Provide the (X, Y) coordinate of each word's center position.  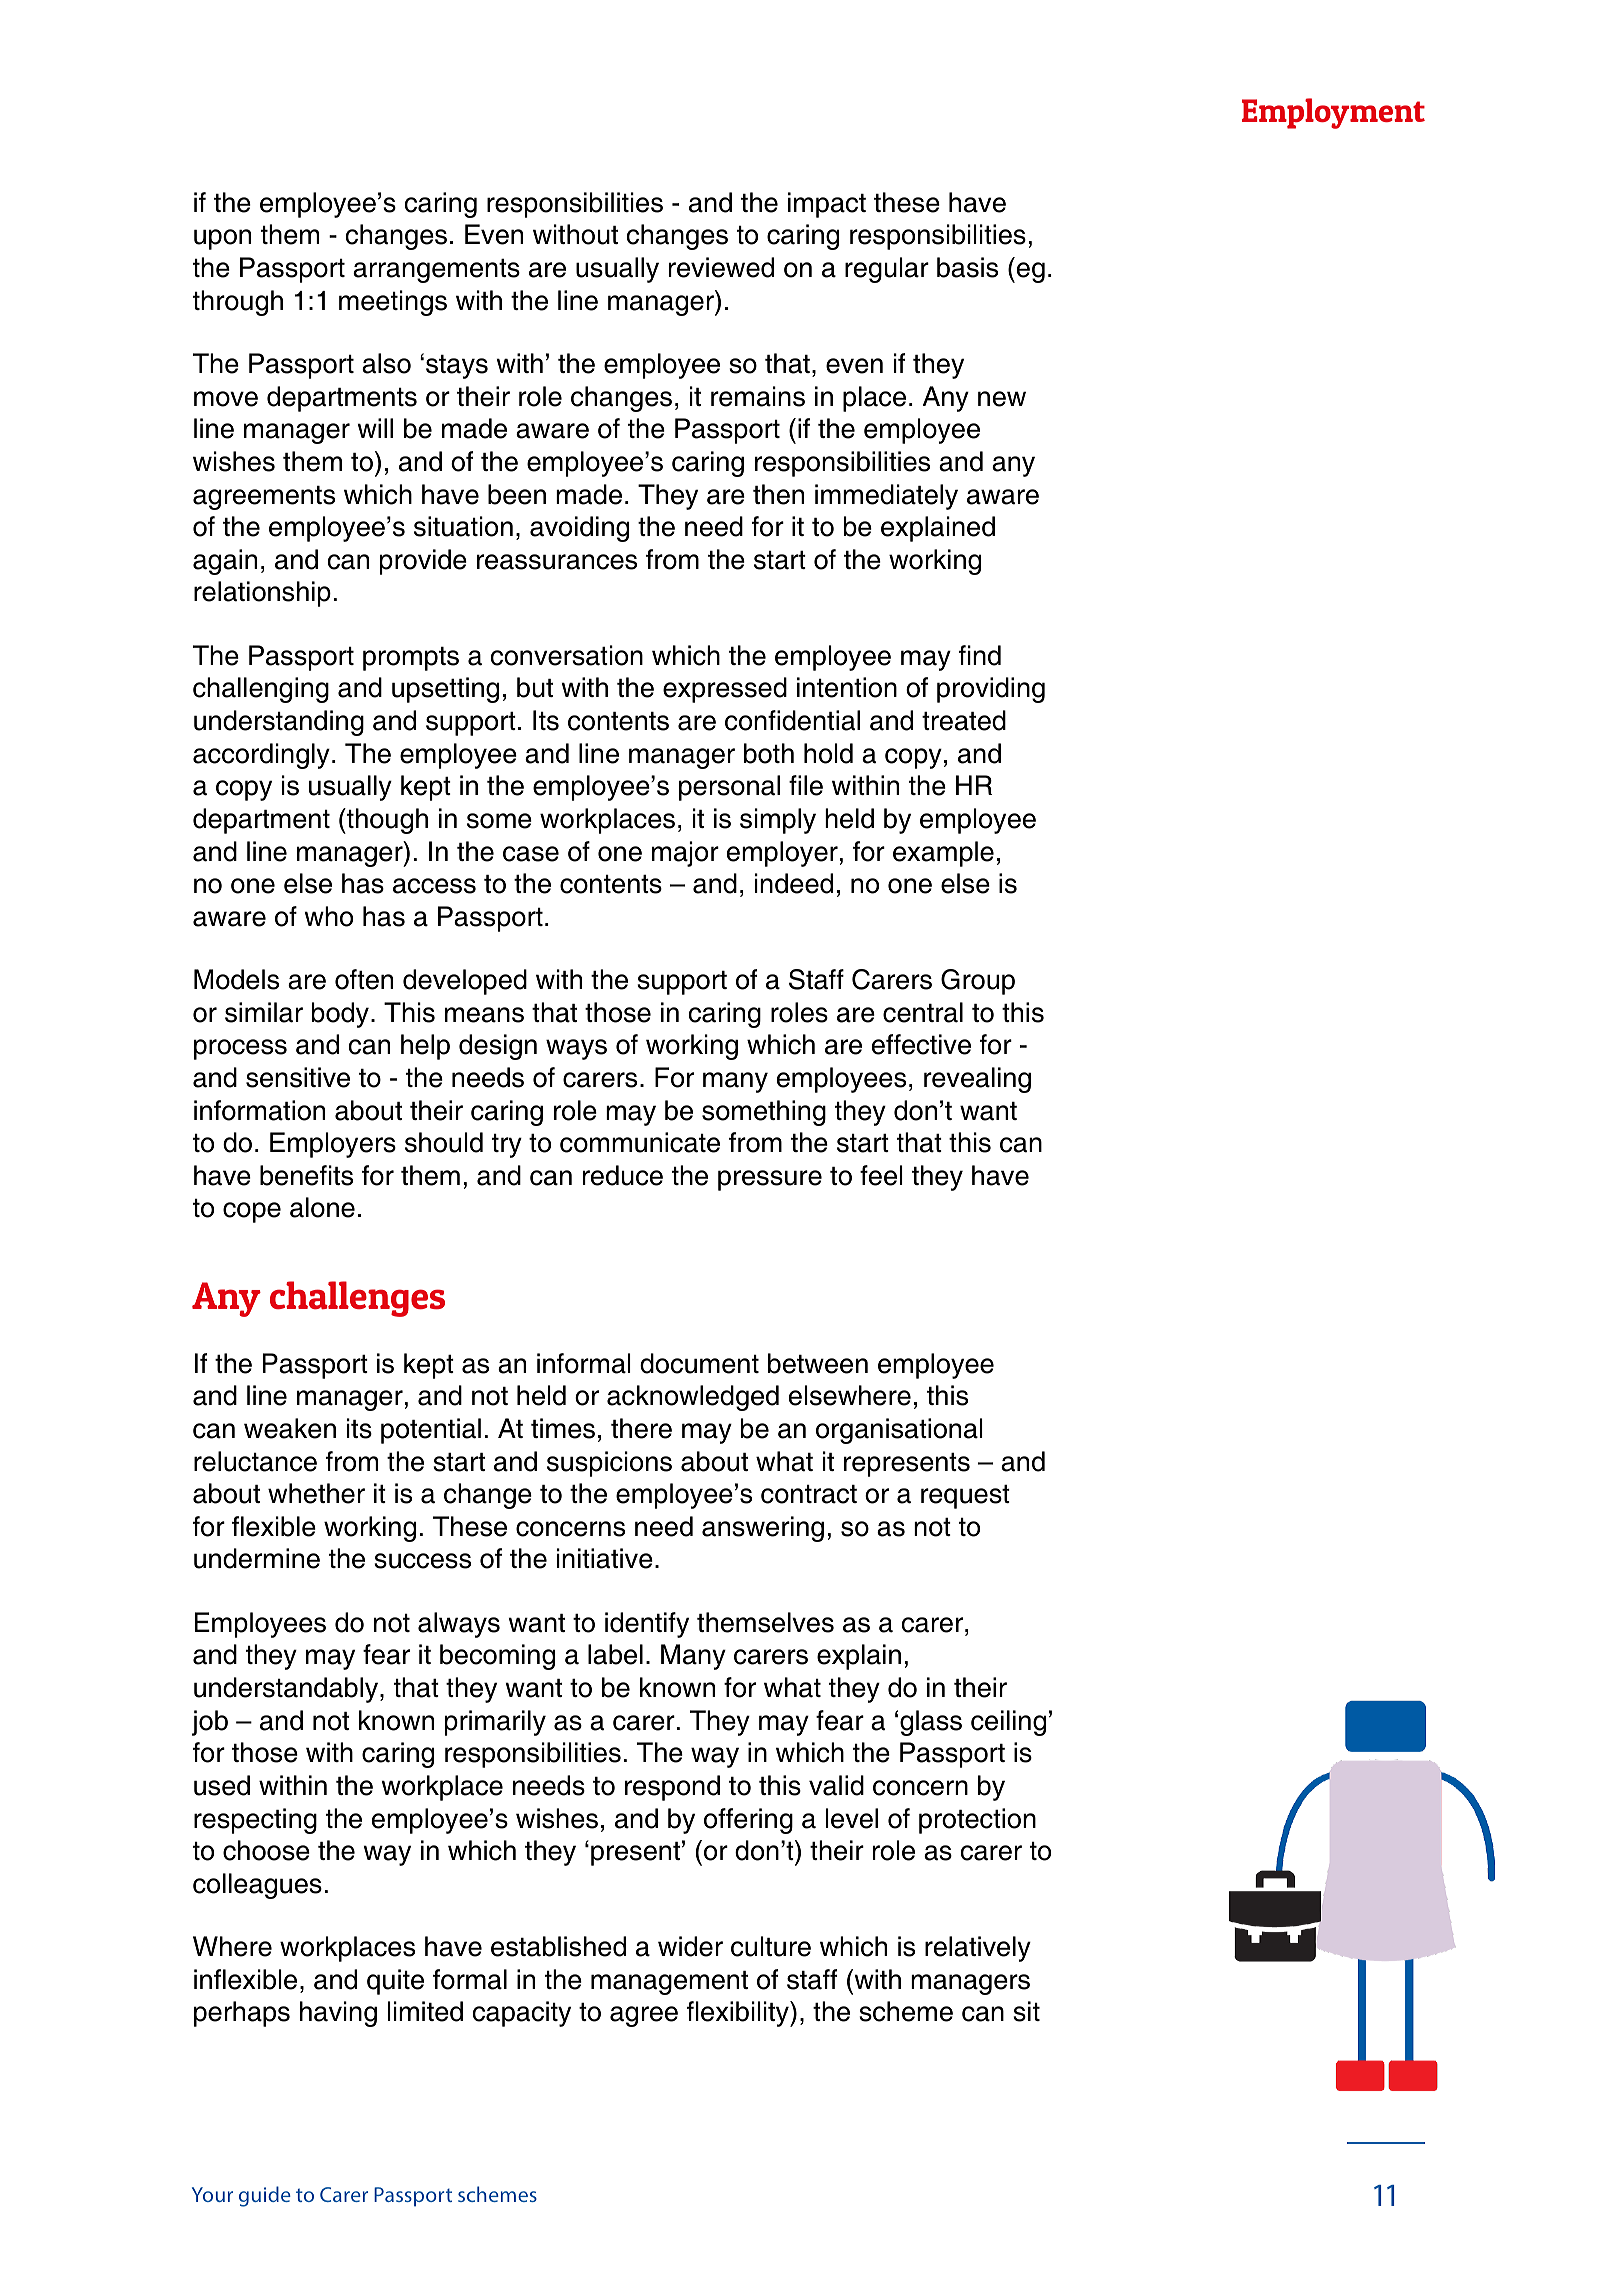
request (965, 1497)
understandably (287, 1690)
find (980, 655)
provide (423, 562)
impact (827, 205)
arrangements (436, 271)
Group (978, 982)
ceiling (1008, 1723)
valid (836, 1785)
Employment (1333, 113)
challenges (357, 1299)
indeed (794, 883)
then (778, 494)
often (364, 979)
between (818, 1363)
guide (265, 2196)
